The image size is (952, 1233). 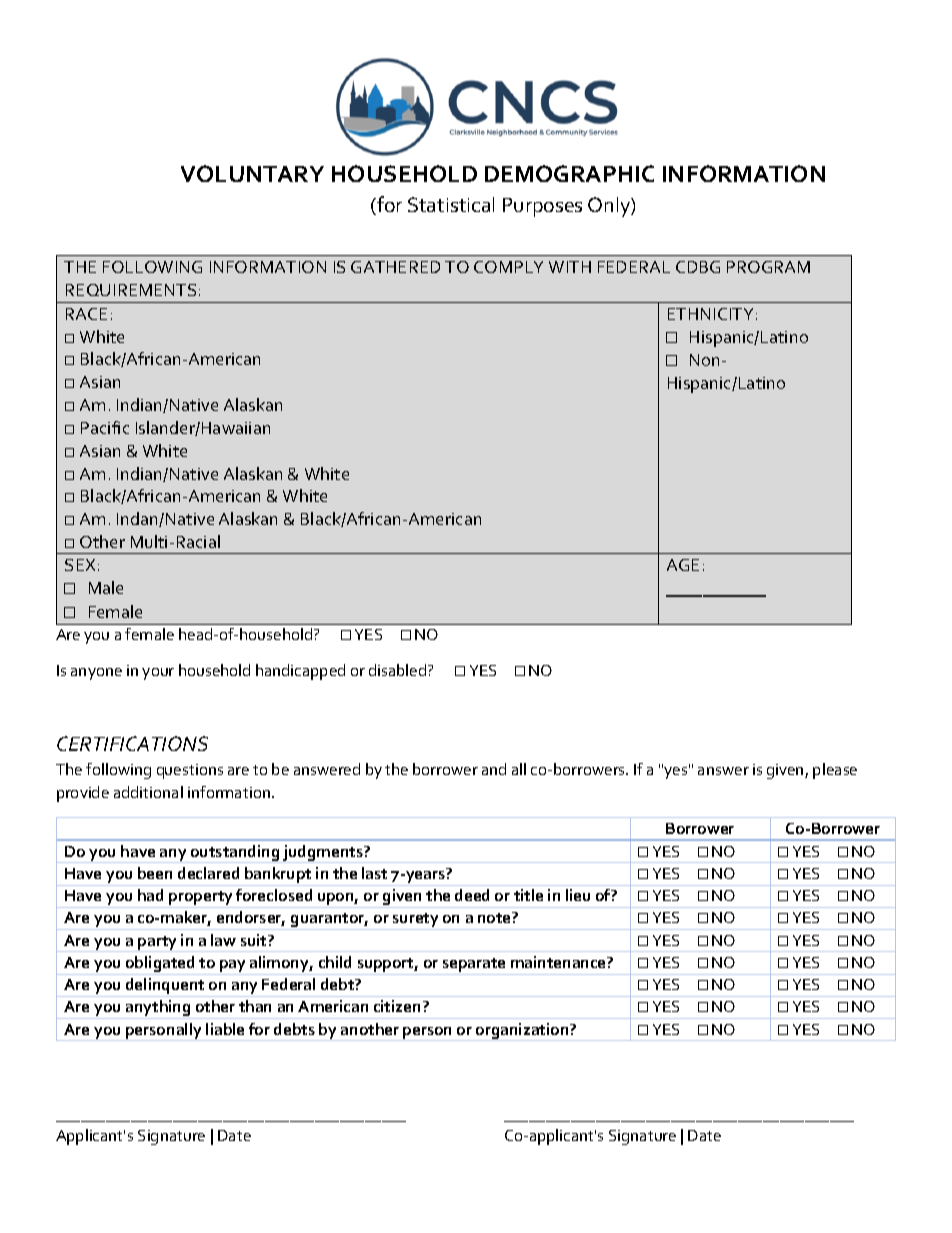 What do you see at coordinates (451, 204) in the screenshot?
I see `Statistical` at bounding box center [451, 204].
